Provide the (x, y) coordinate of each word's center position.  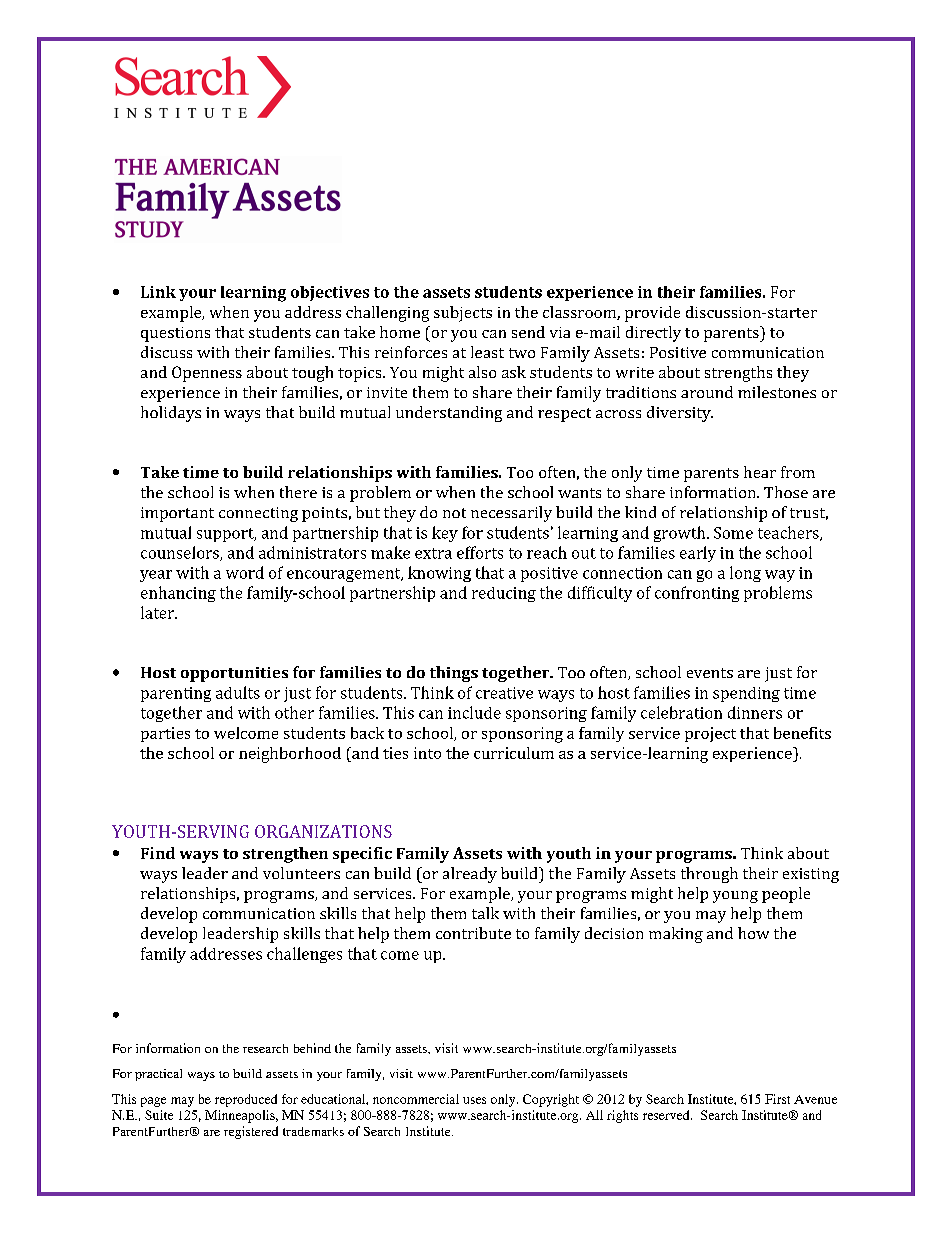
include (474, 712)
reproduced (246, 1100)
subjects (463, 314)
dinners (755, 712)
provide (652, 314)
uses (474, 1100)
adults (238, 692)
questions (175, 334)
